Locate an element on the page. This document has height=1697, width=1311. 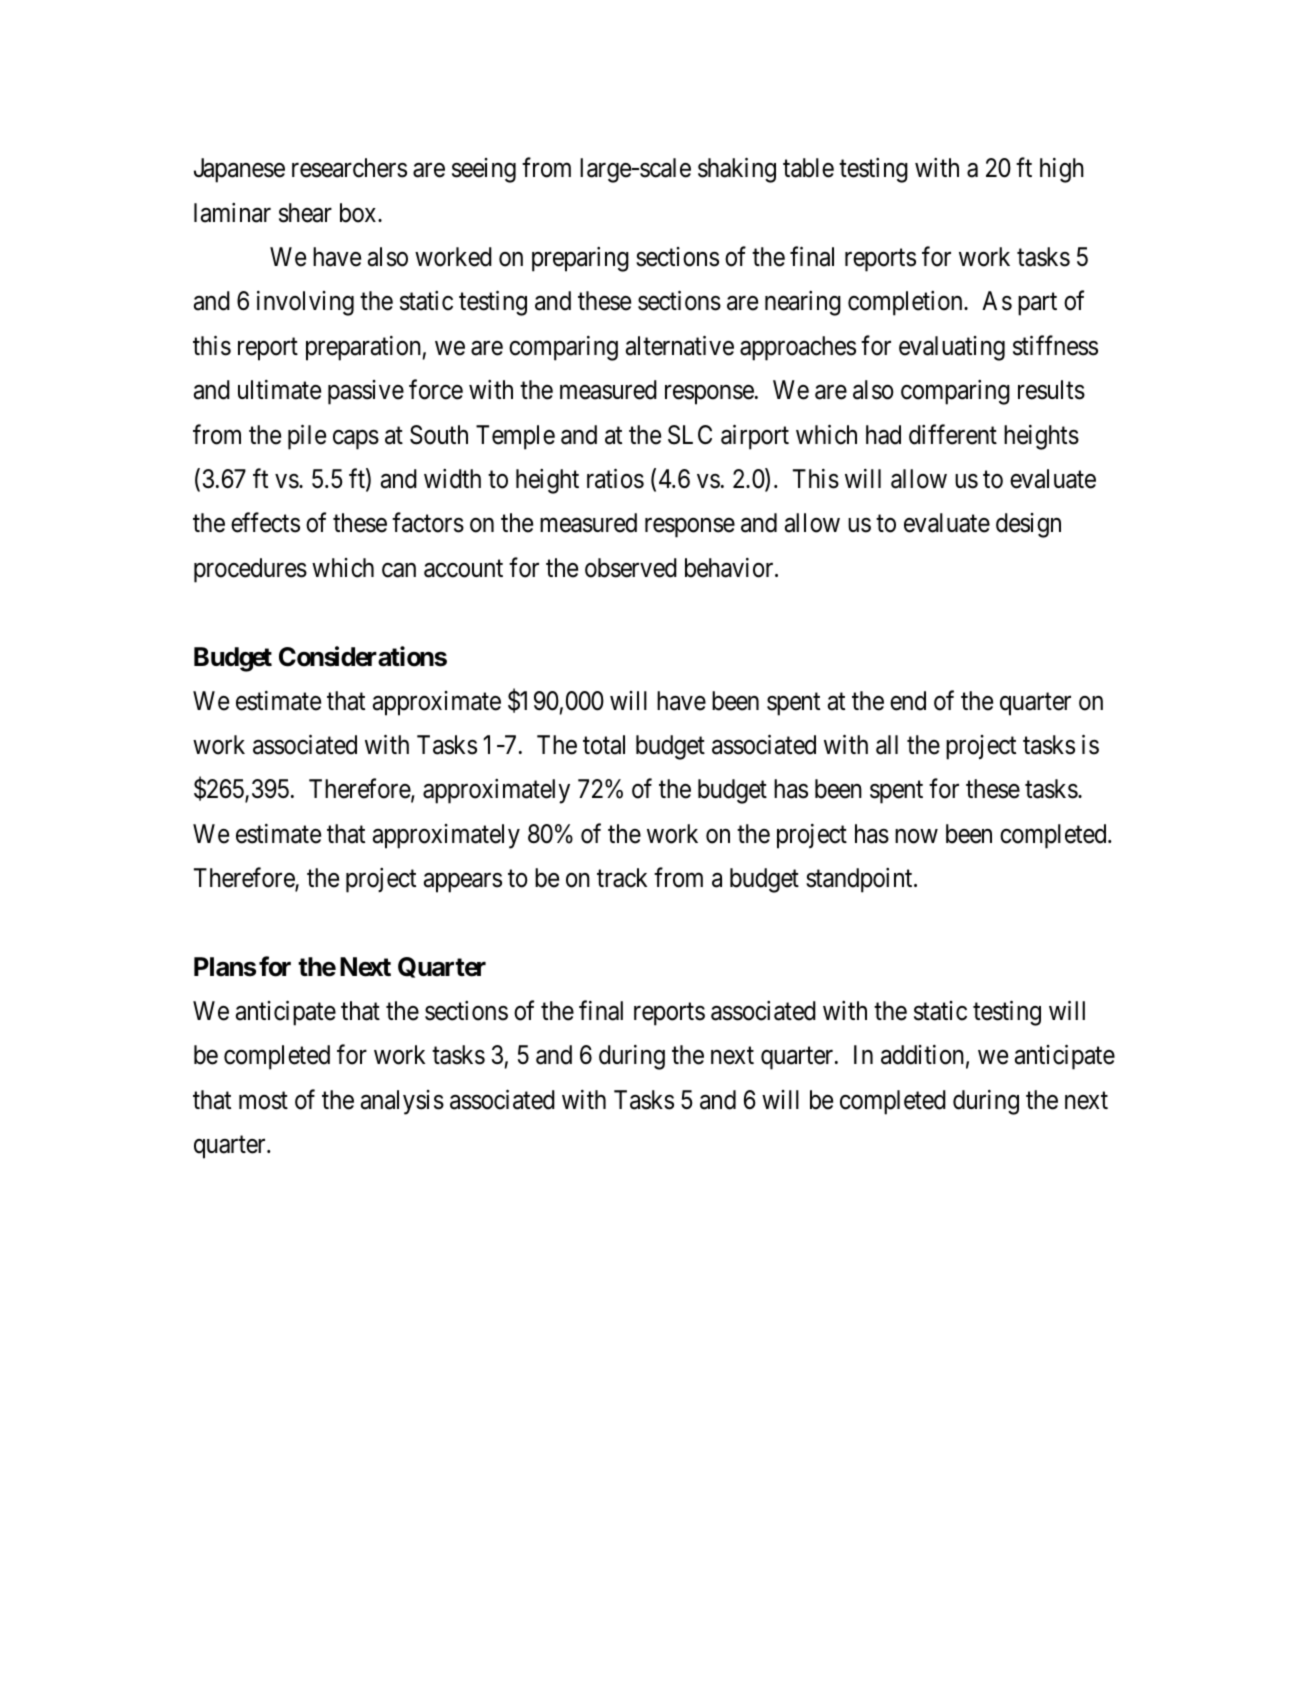
SLC is located at coordinates (690, 435).
